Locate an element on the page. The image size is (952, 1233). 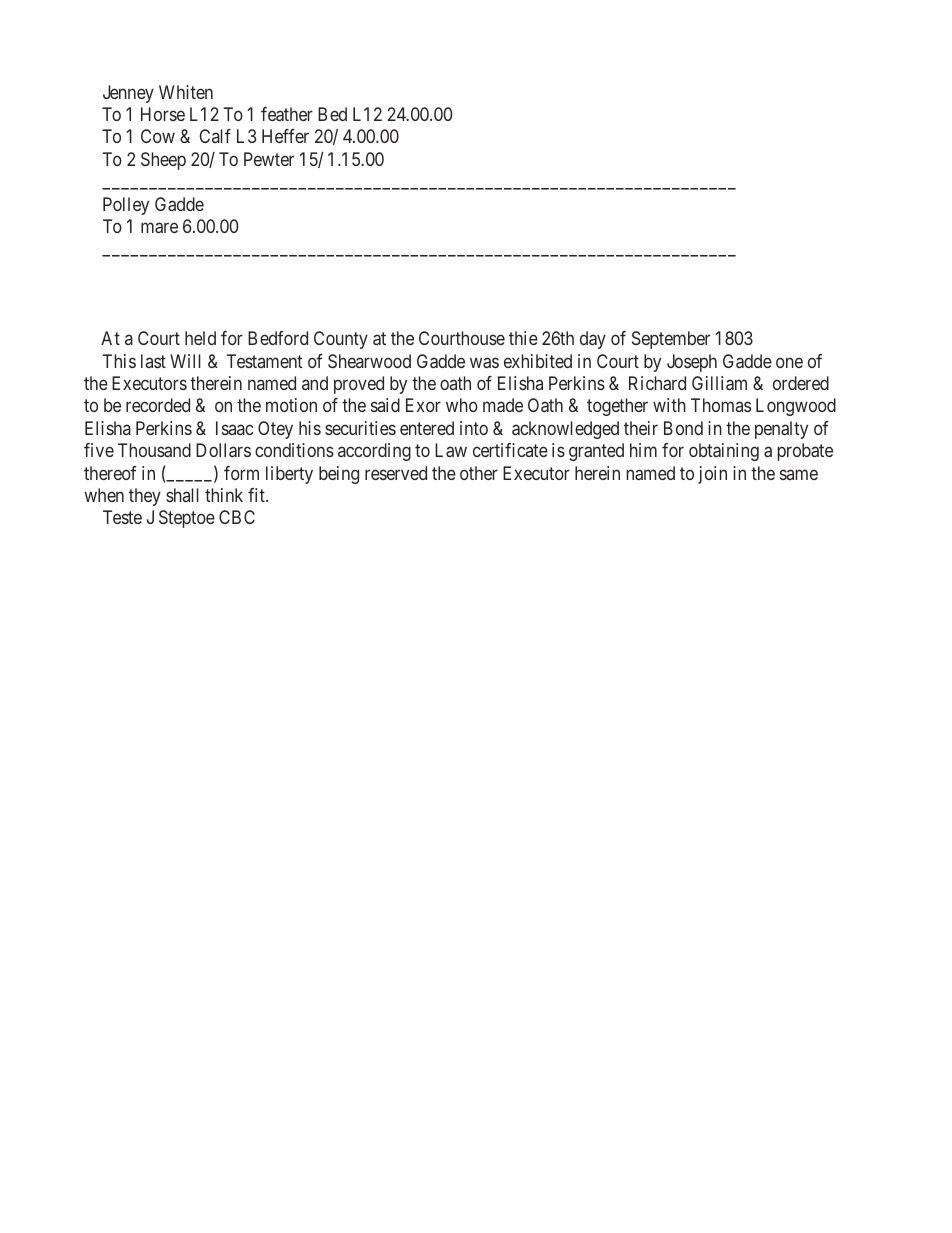
was is located at coordinates (484, 362).
